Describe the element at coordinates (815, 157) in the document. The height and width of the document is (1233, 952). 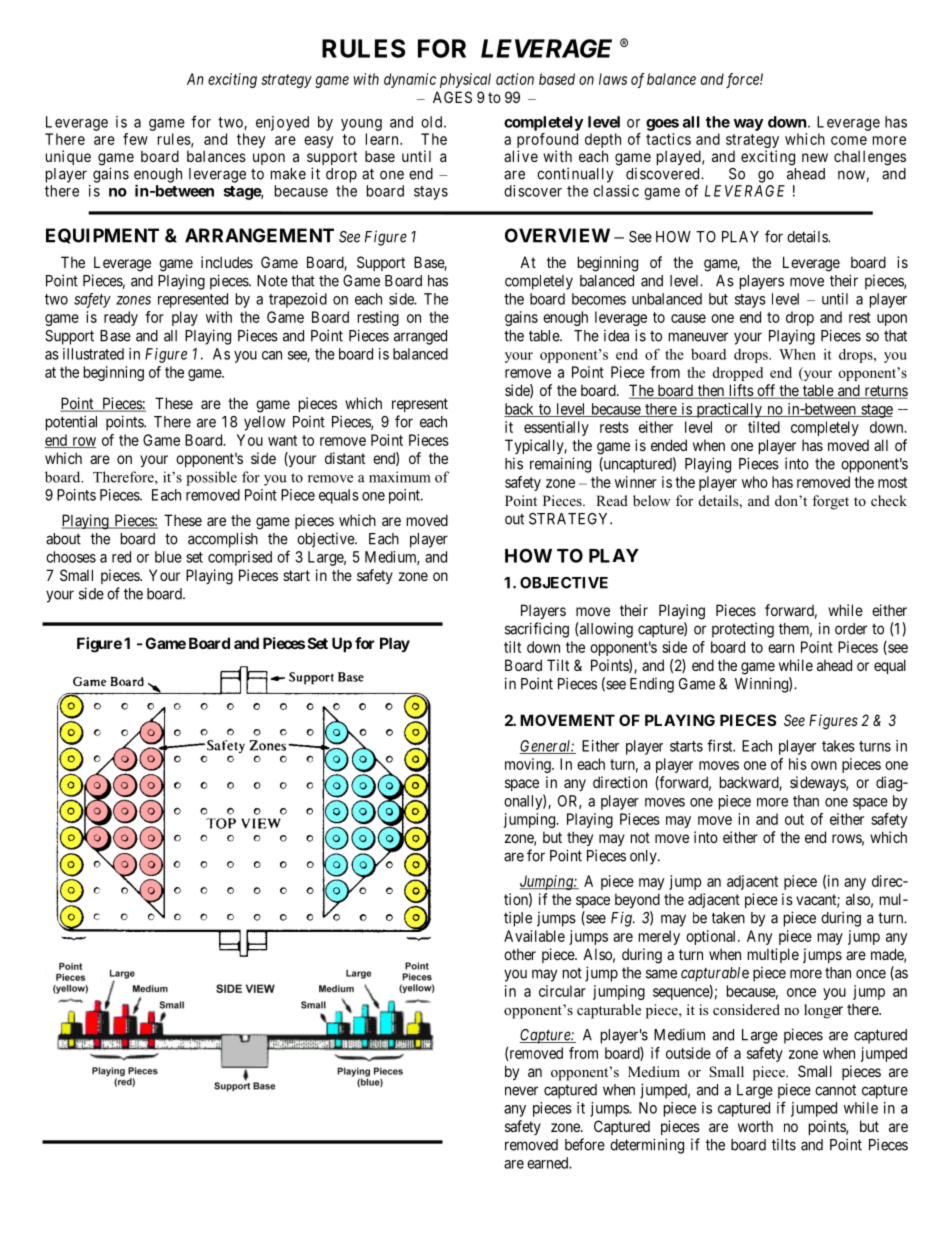
I see `new` at that location.
